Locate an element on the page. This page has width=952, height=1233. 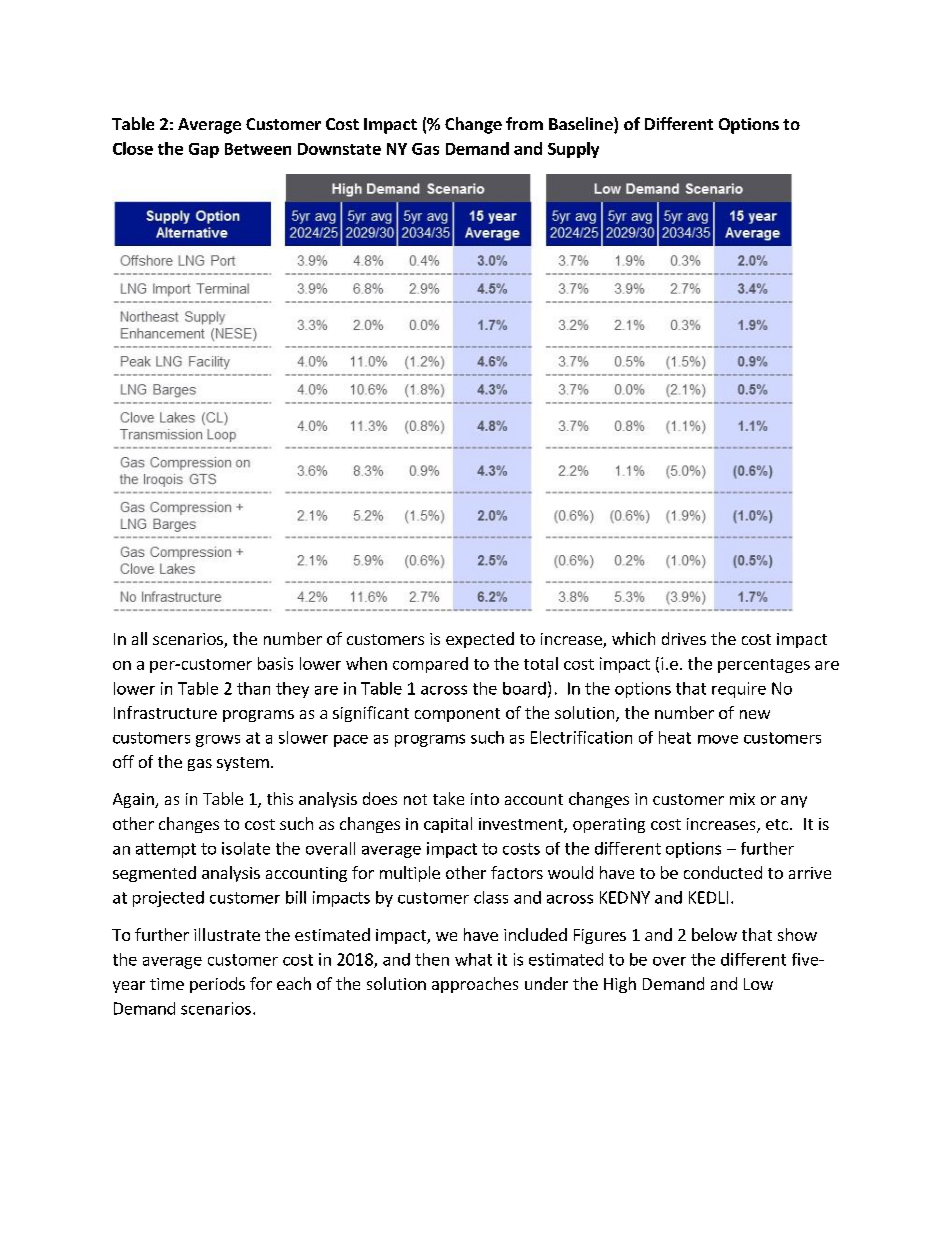
basis is located at coordinates (275, 663).
